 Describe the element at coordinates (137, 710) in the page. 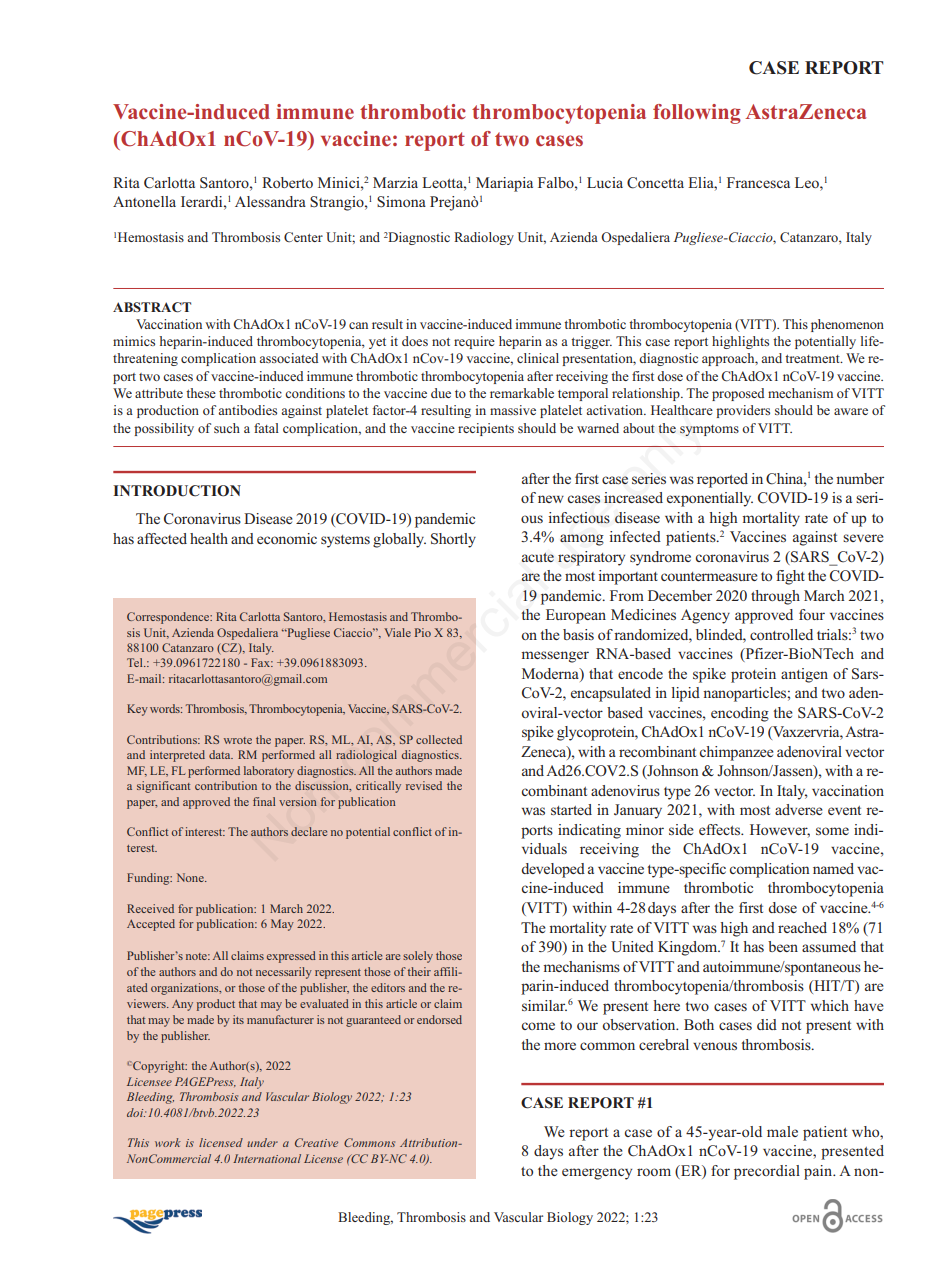

I see `Key` at that location.
